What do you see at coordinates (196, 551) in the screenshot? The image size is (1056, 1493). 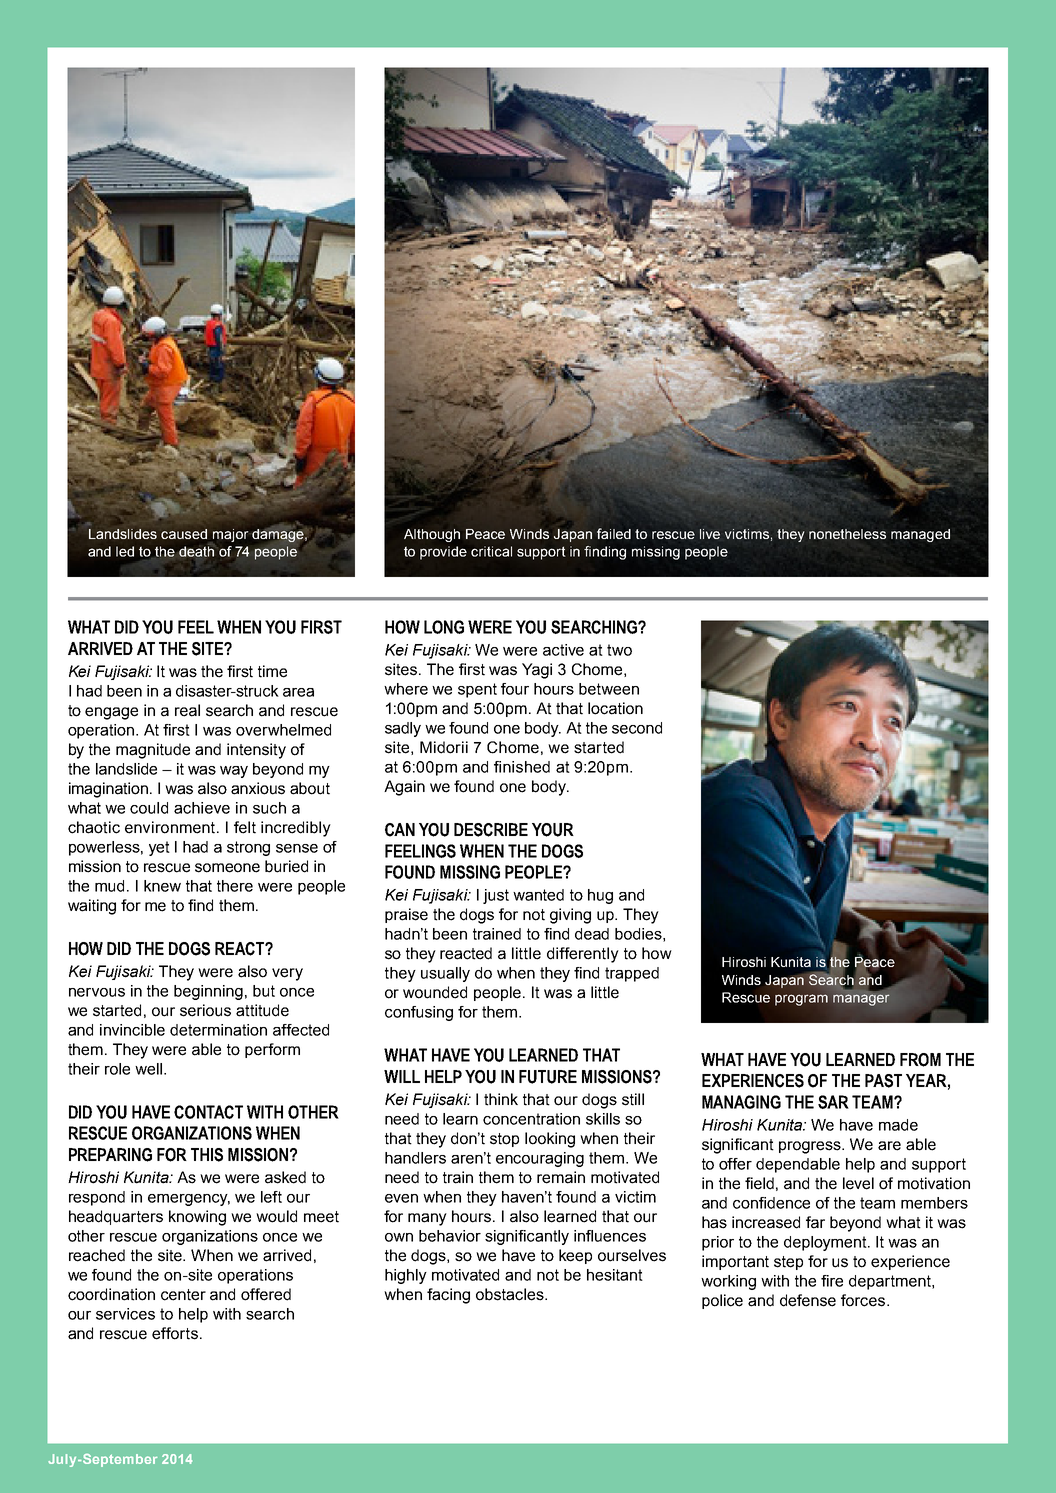 I see `death` at bounding box center [196, 551].
